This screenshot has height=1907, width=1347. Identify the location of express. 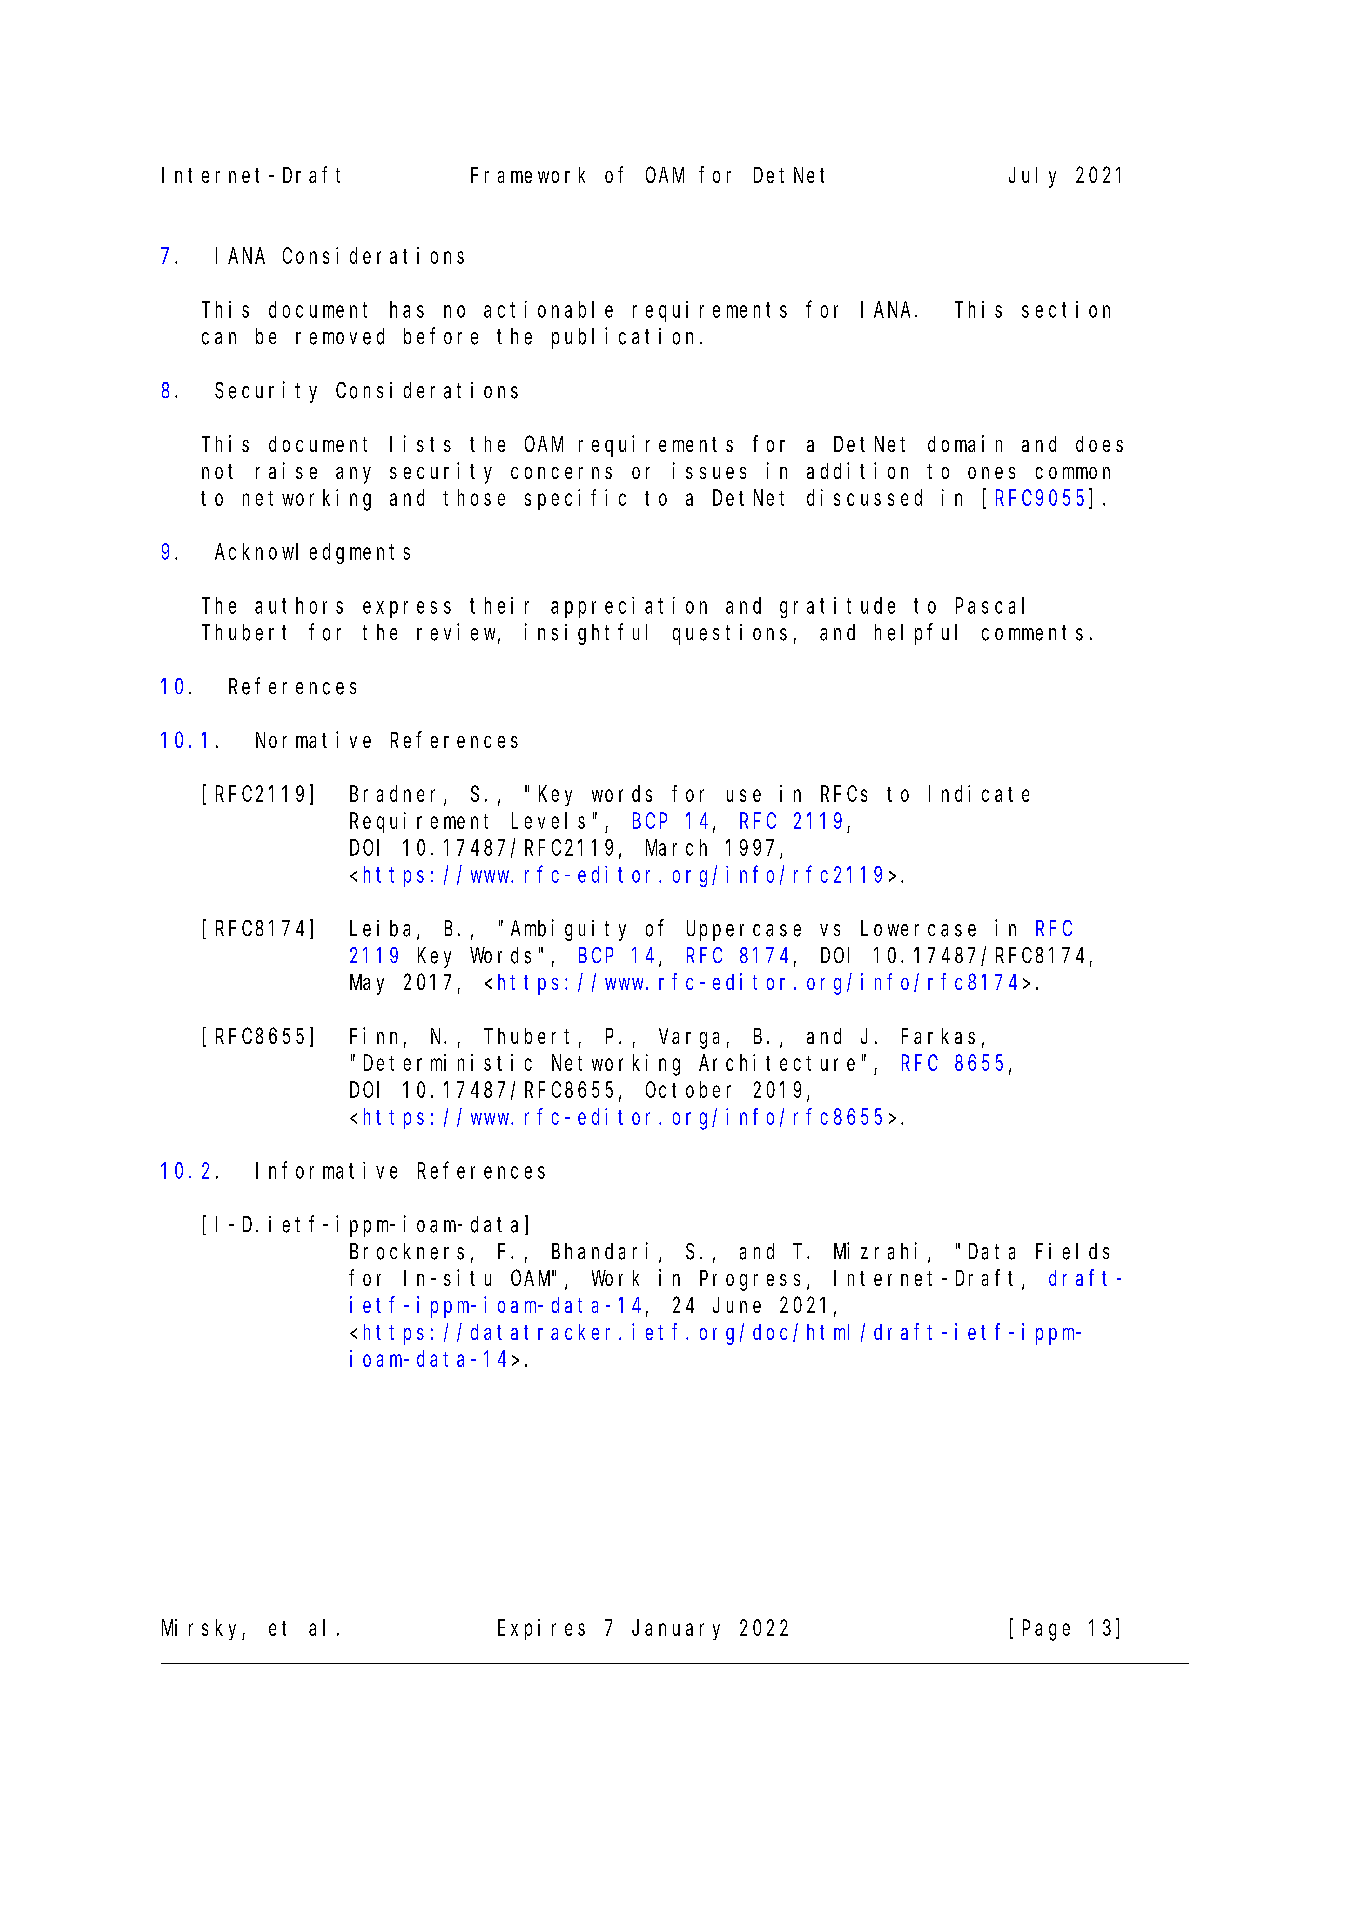
(407, 609).
